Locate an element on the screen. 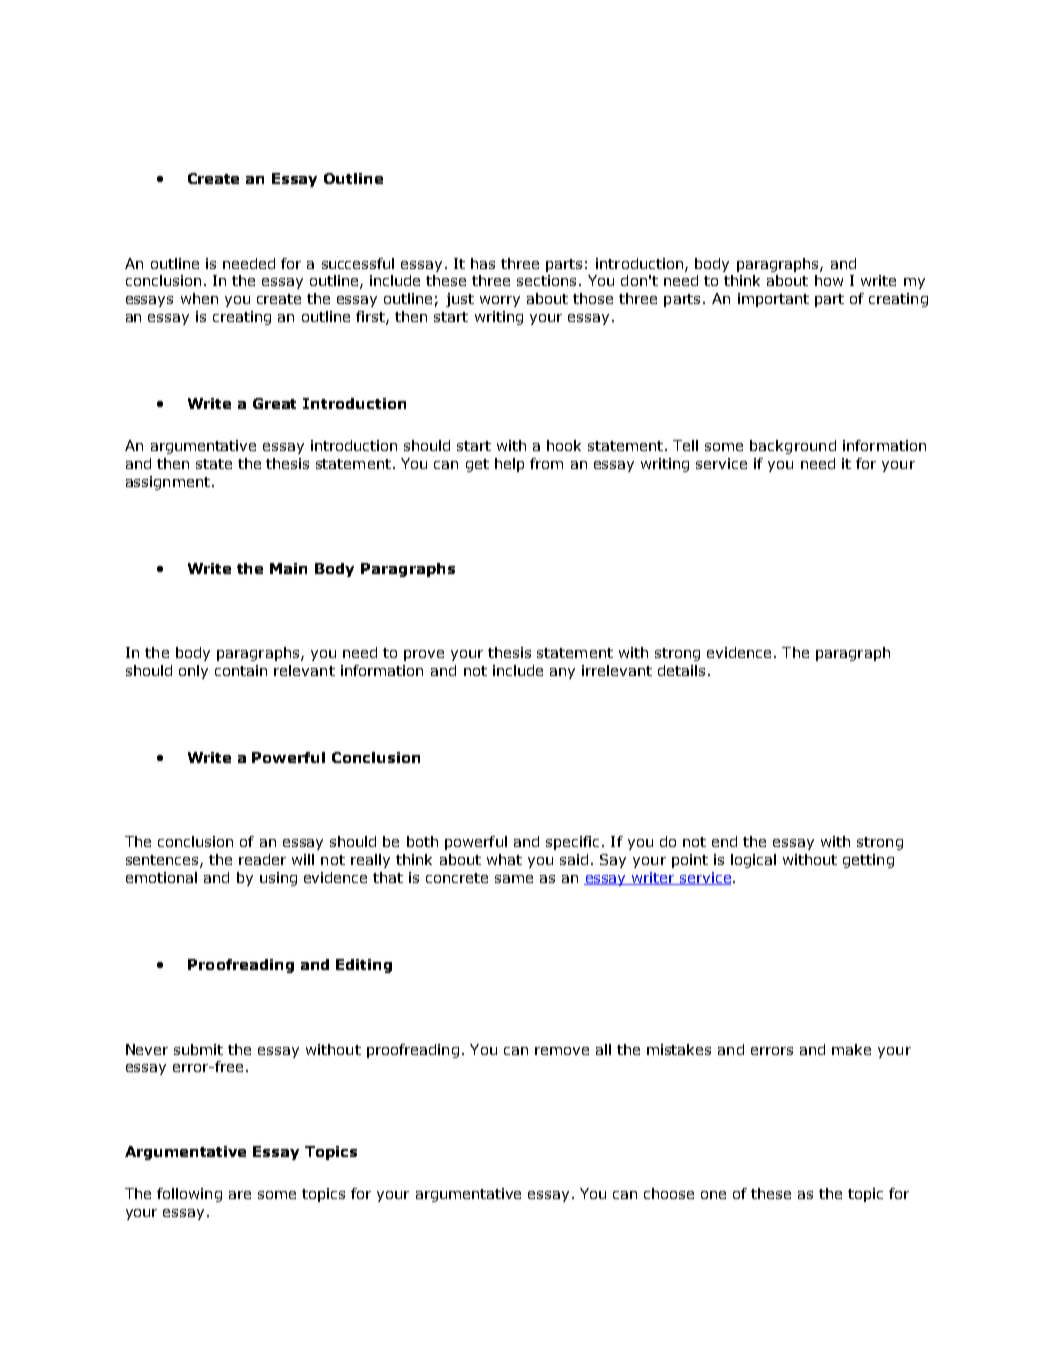 This screenshot has height=1372, width=1061. one is located at coordinates (713, 1195).
